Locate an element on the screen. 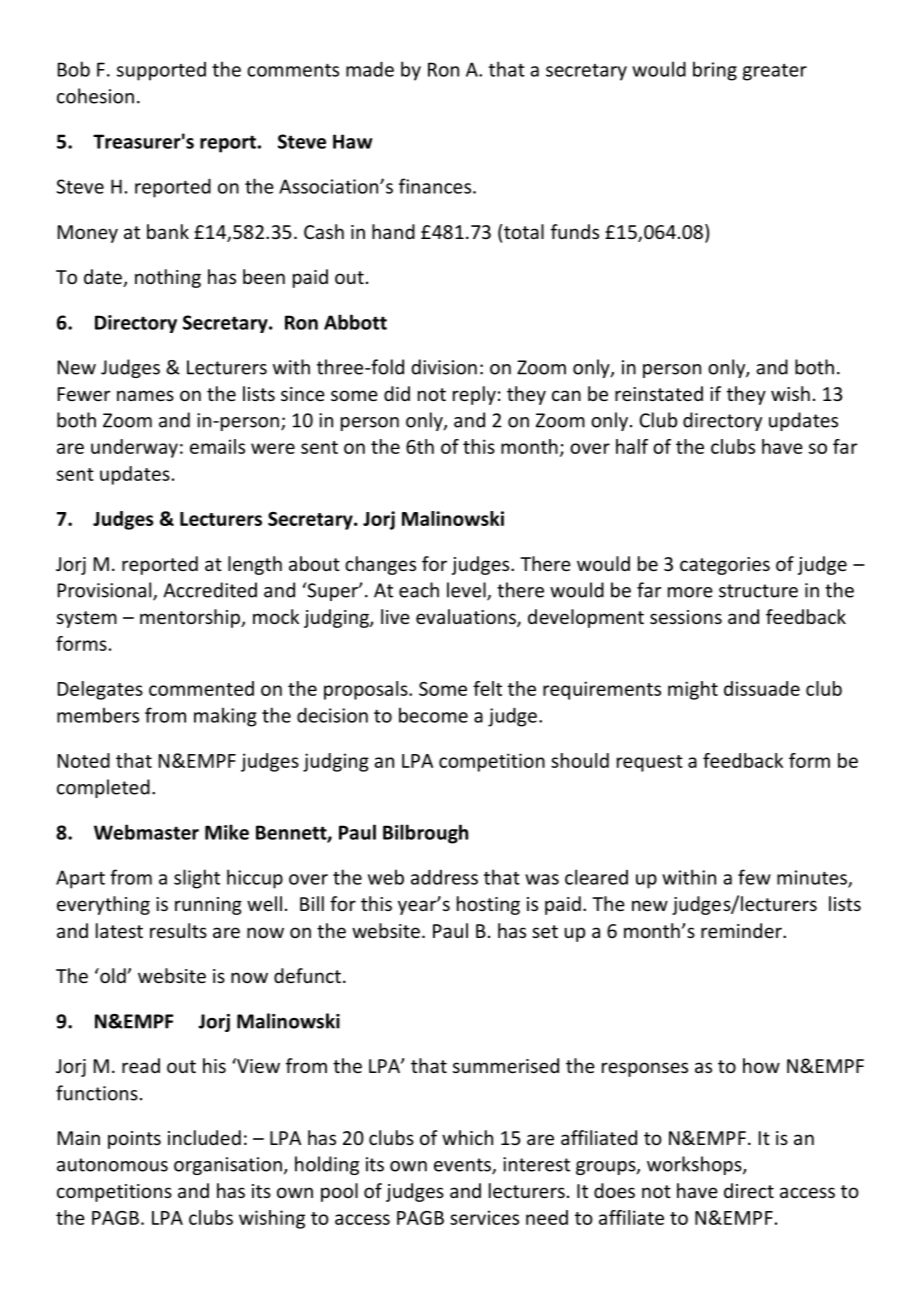  half is located at coordinates (632, 446).
